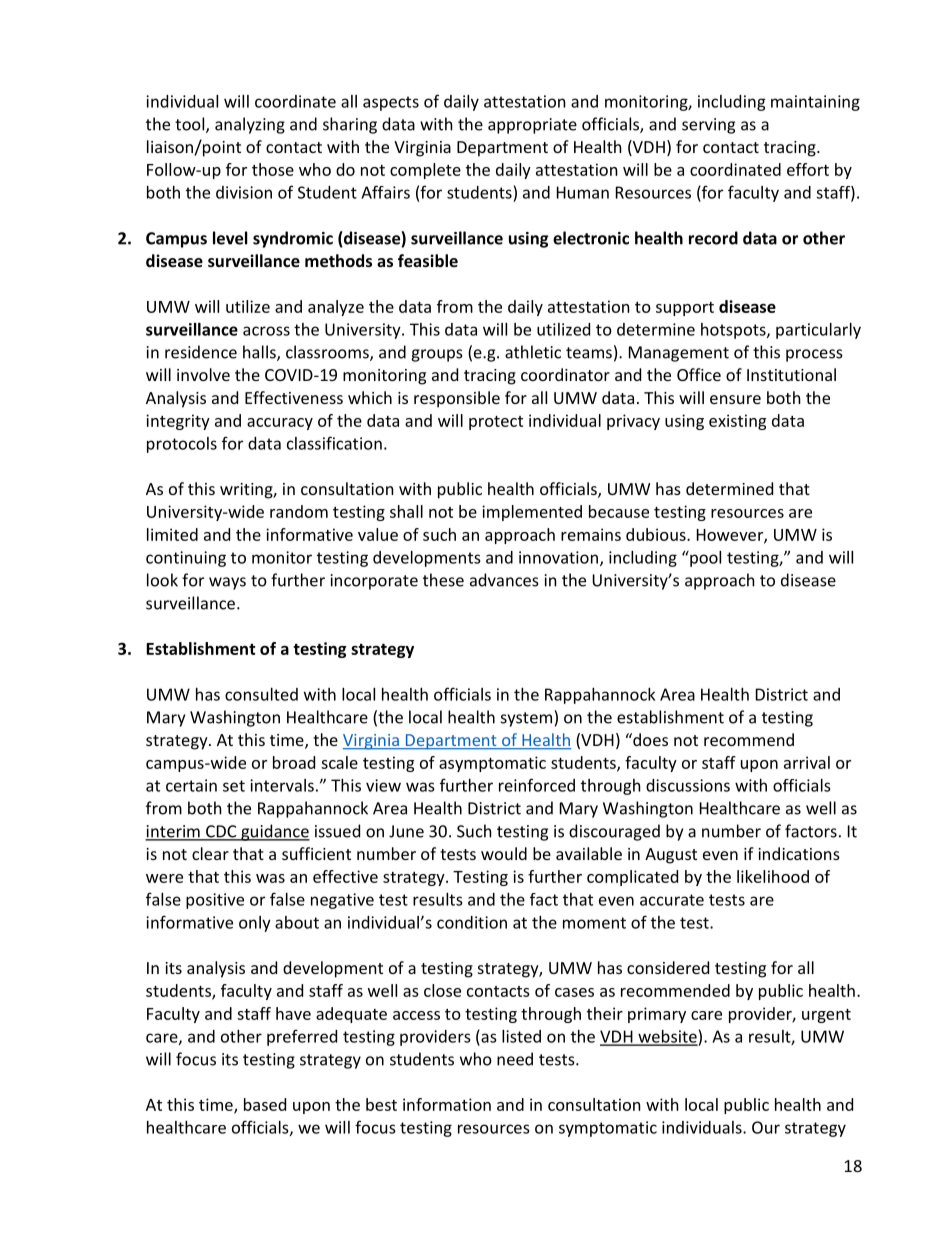 Image resolution: width=952 pixels, height=1233 pixels. Describe the element at coordinates (496, 423) in the document. I see `protect` at that location.
